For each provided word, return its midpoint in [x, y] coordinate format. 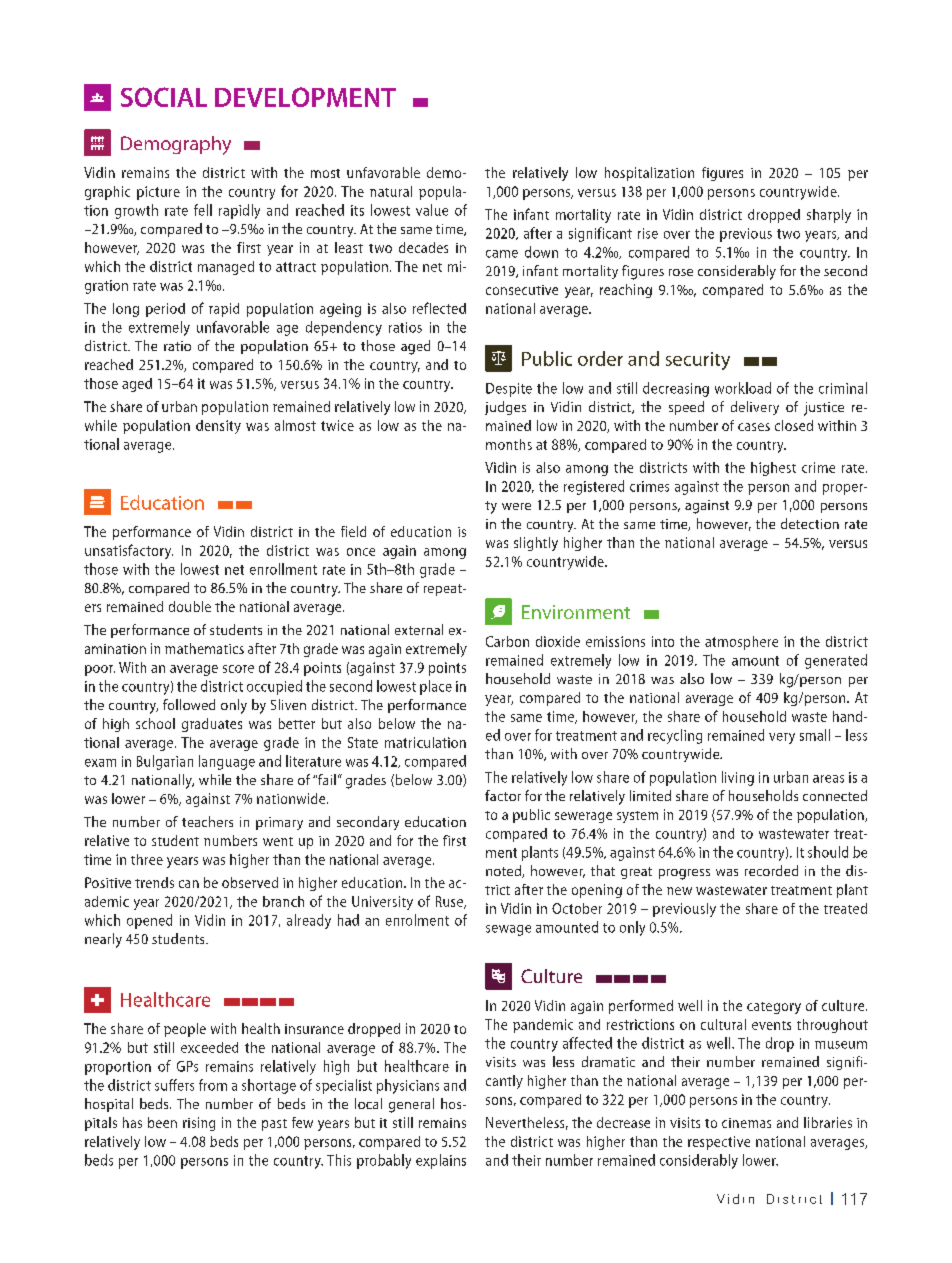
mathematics [204, 648]
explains [441, 1161]
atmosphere [741, 643]
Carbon [507, 641]
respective [719, 1143]
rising [199, 1124]
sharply [829, 216]
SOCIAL [164, 97]
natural [391, 191]
